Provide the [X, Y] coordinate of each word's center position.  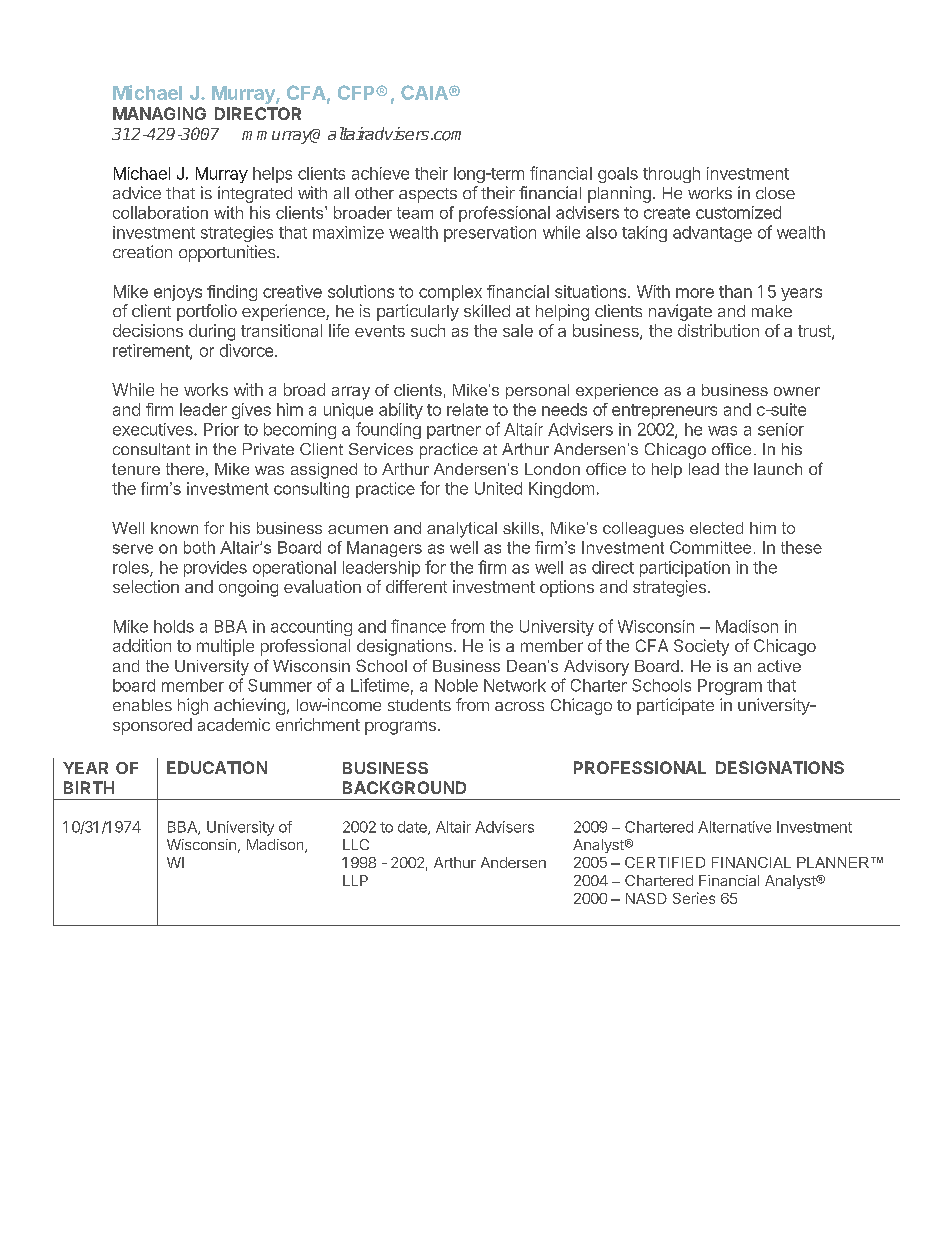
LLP [355, 880]
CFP [357, 92]
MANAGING [159, 113]
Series [694, 898]
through [671, 175]
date [413, 828]
